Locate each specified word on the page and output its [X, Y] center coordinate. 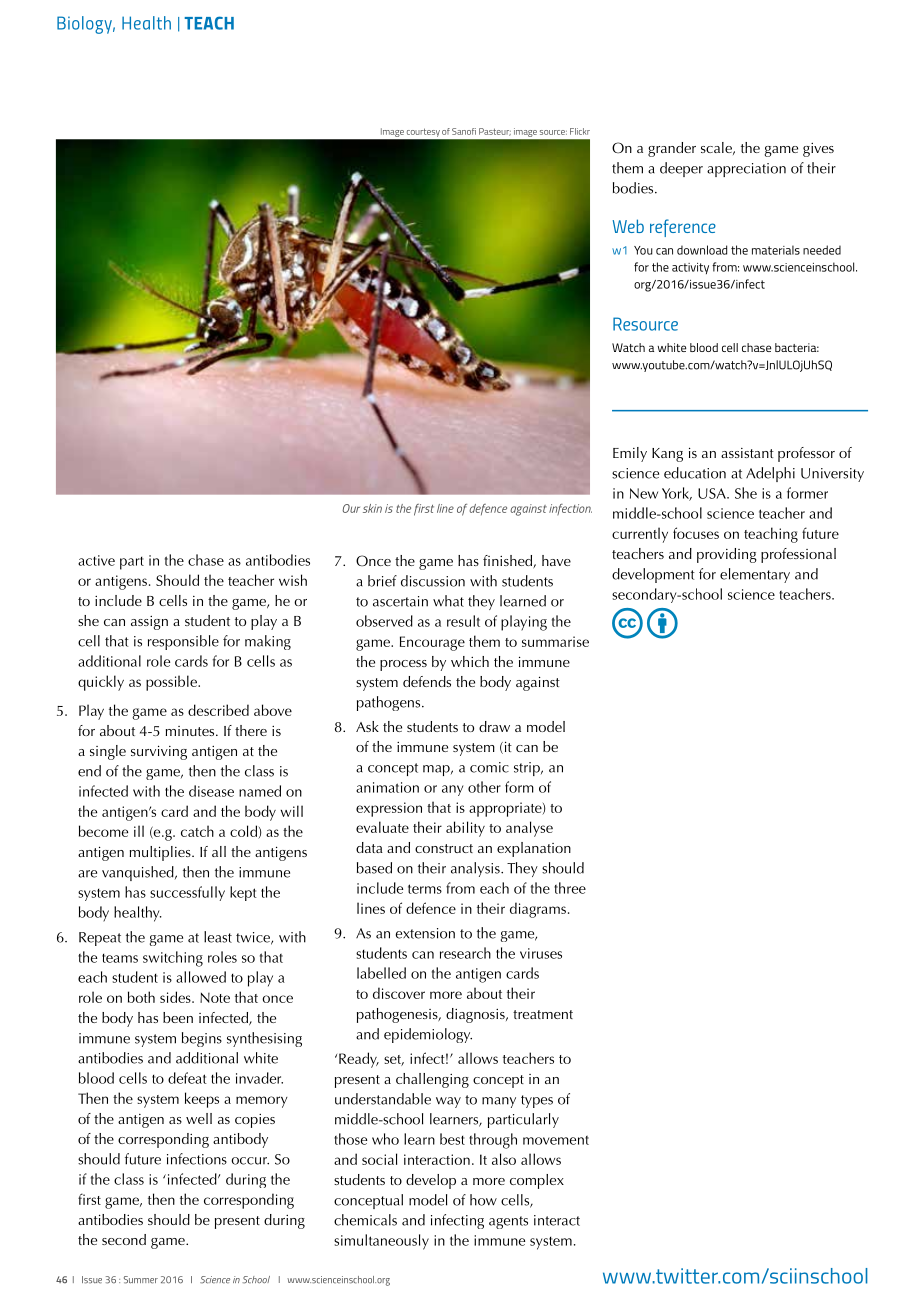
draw [494, 726]
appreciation [746, 170]
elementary [755, 575]
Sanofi [464, 131]
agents [508, 1222]
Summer [141, 1280]
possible [172, 683]
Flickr [580, 131]
